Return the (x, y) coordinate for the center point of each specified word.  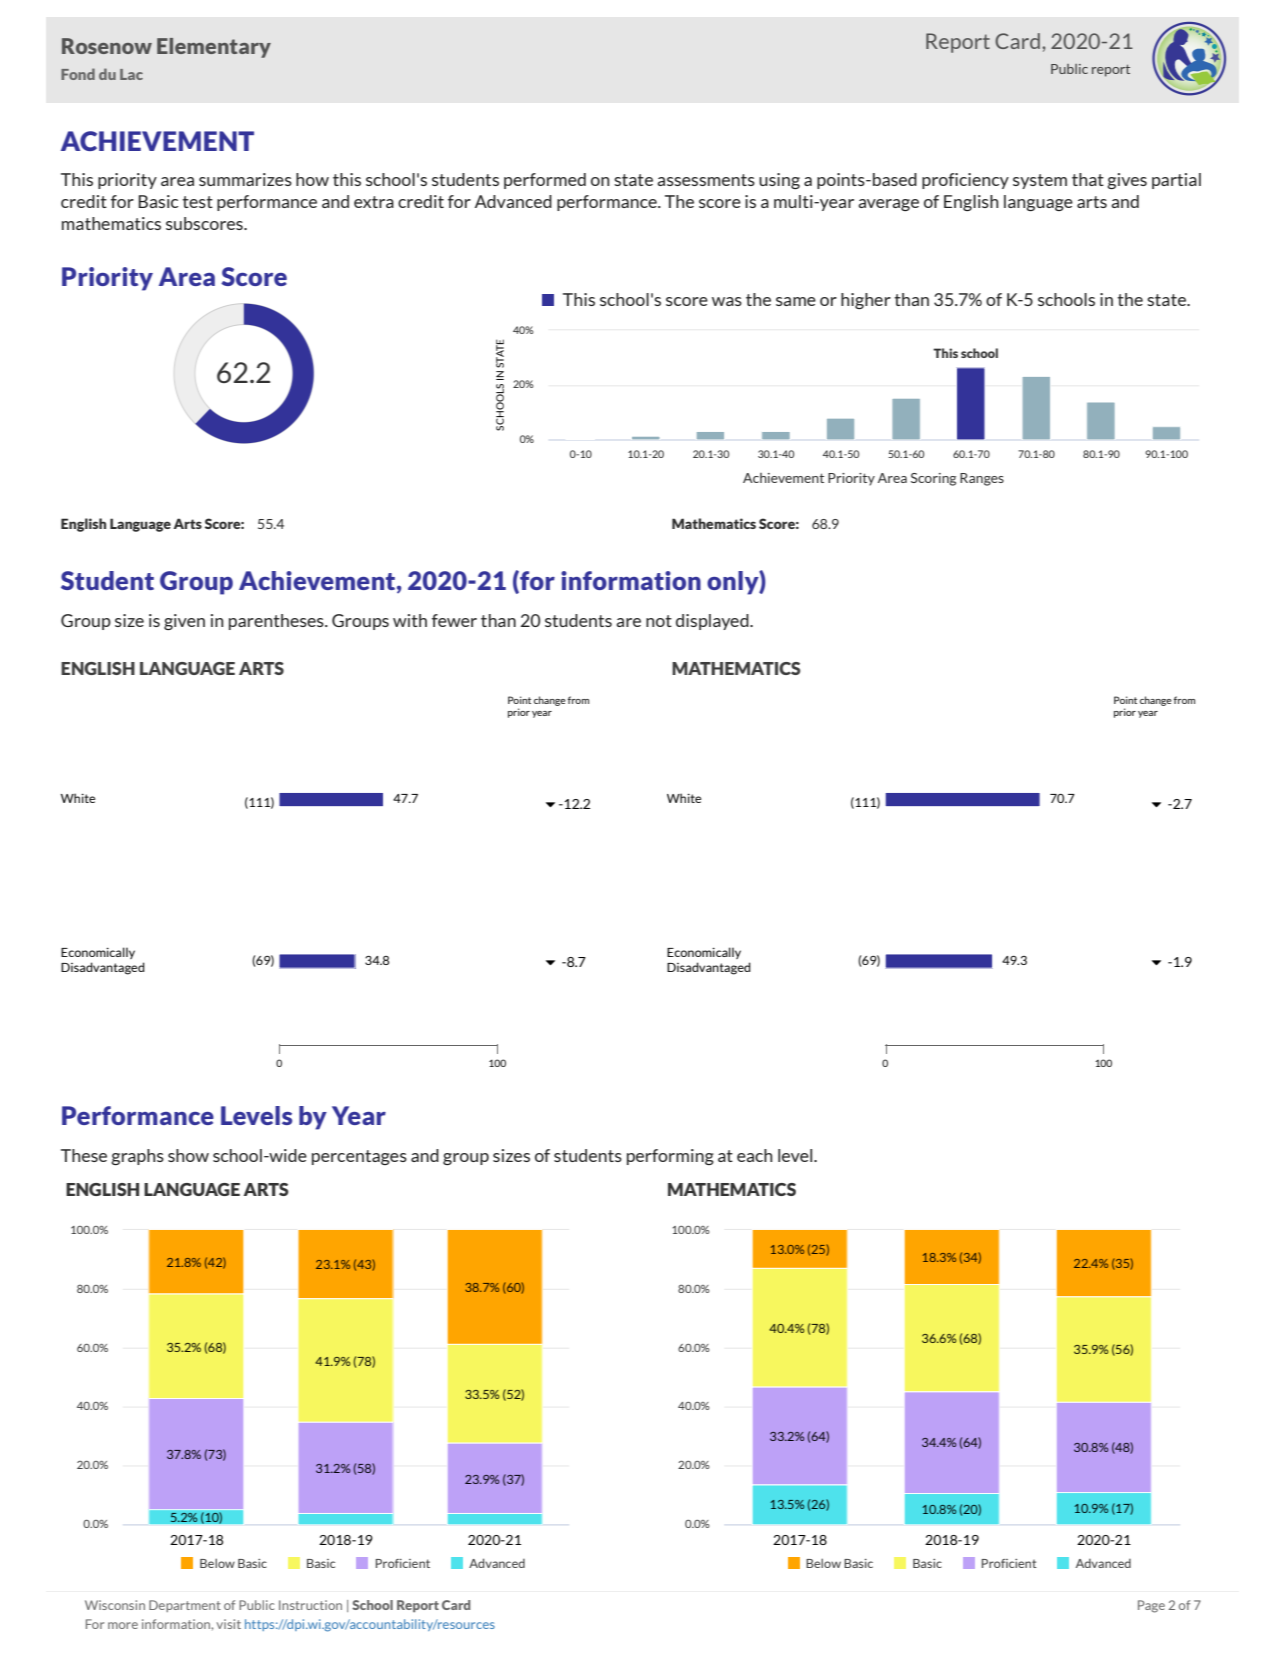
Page (1151, 1606)
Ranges (982, 479)
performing (670, 1157)
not (659, 621)
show (188, 1155)
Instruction (310, 1605)
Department (185, 1606)
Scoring (933, 479)
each (755, 1155)
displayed (713, 622)
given (184, 622)
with (410, 620)
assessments (706, 180)
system (1040, 181)
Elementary (214, 48)
